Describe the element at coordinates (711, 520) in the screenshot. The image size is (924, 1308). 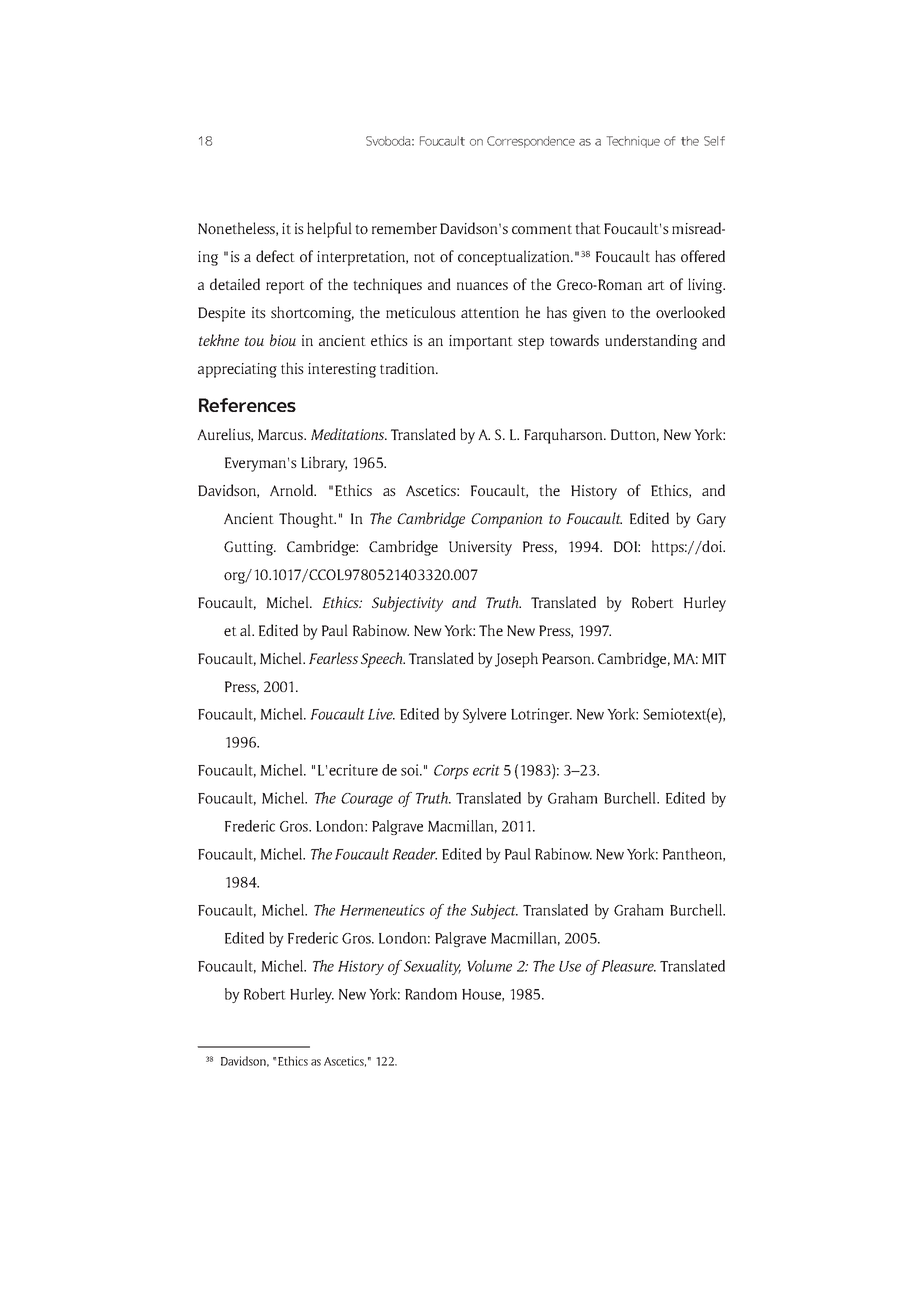
I see `Gary` at that location.
